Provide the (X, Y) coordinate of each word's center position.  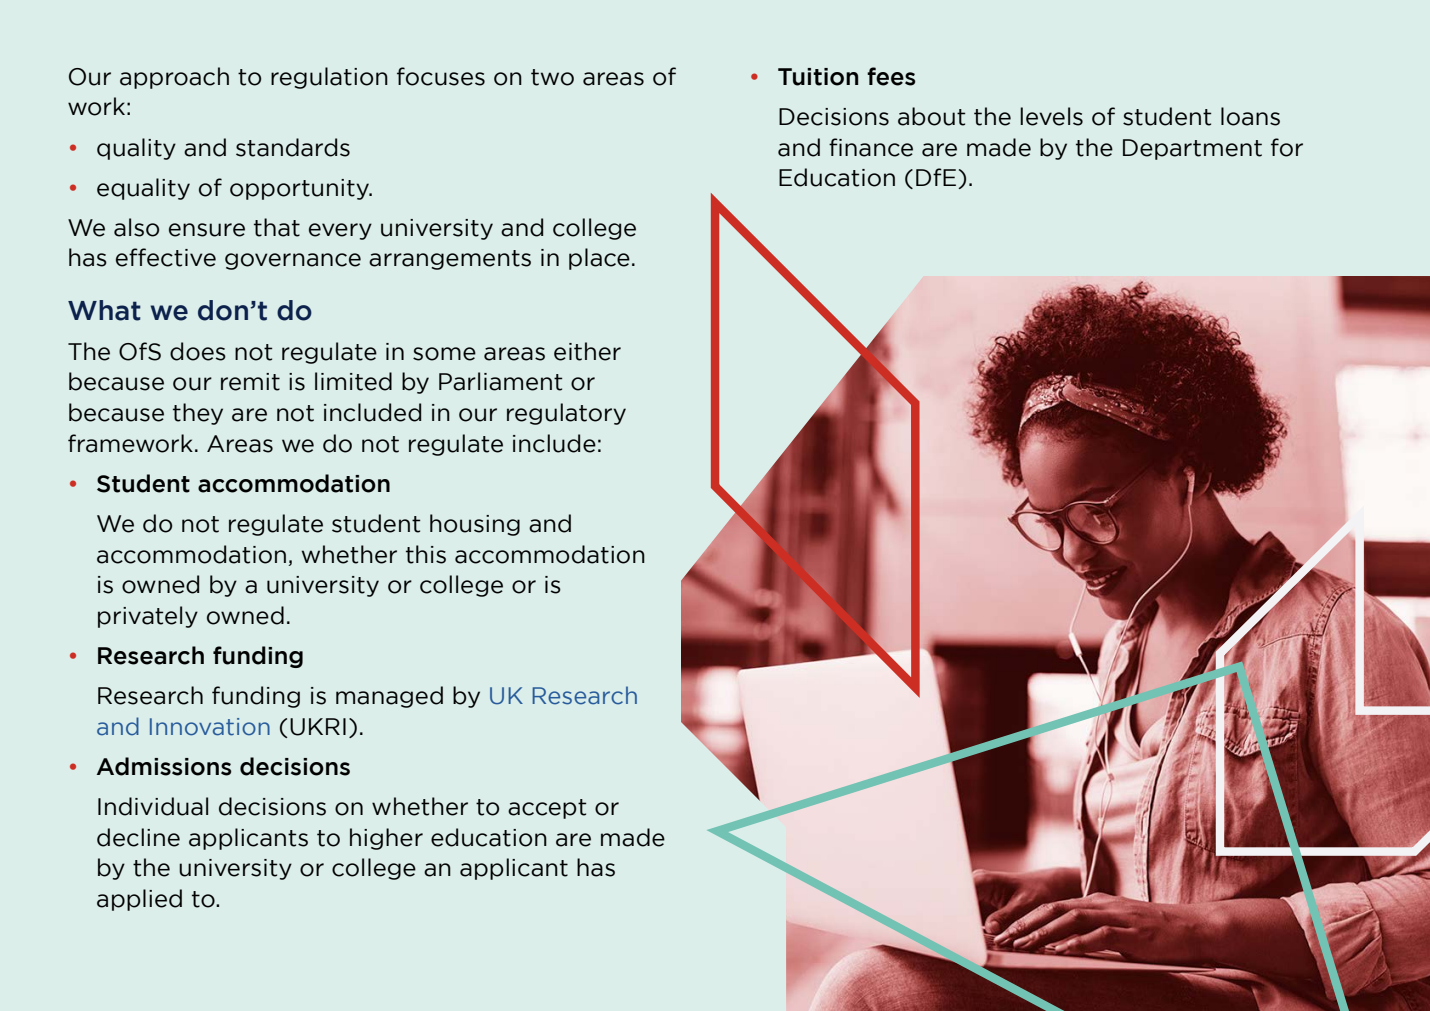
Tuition (818, 77)
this (426, 554)
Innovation (210, 727)
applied (139, 900)
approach (174, 78)
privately (148, 617)
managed (389, 697)
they (198, 414)
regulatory (566, 414)
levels (1051, 116)
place (599, 259)
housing (475, 525)
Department (1192, 149)
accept (547, 809)
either (587, 351)
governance (293, 261)
